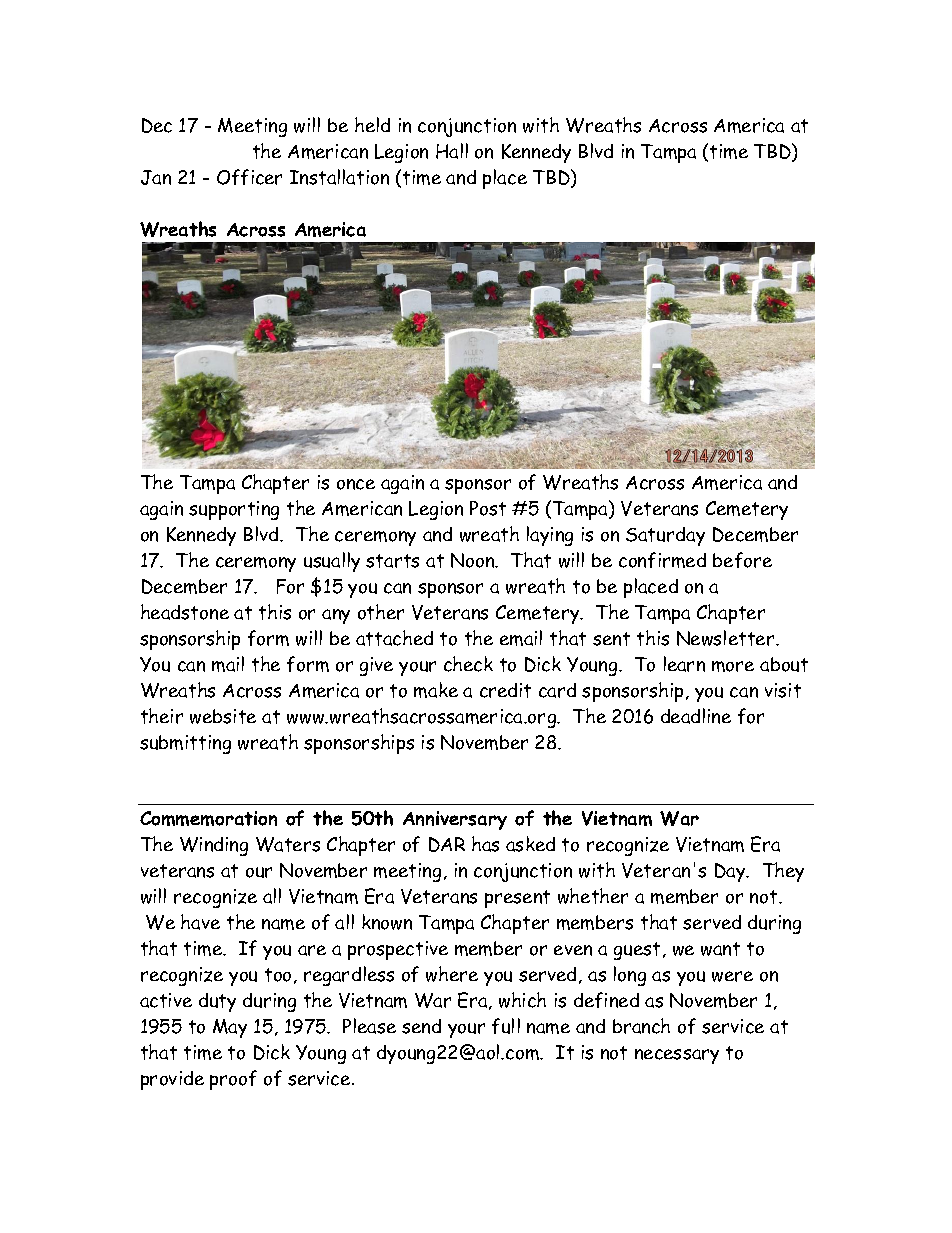 This screenshot has height=1233, width=952. I want to click on May, so click(230, 1028).
